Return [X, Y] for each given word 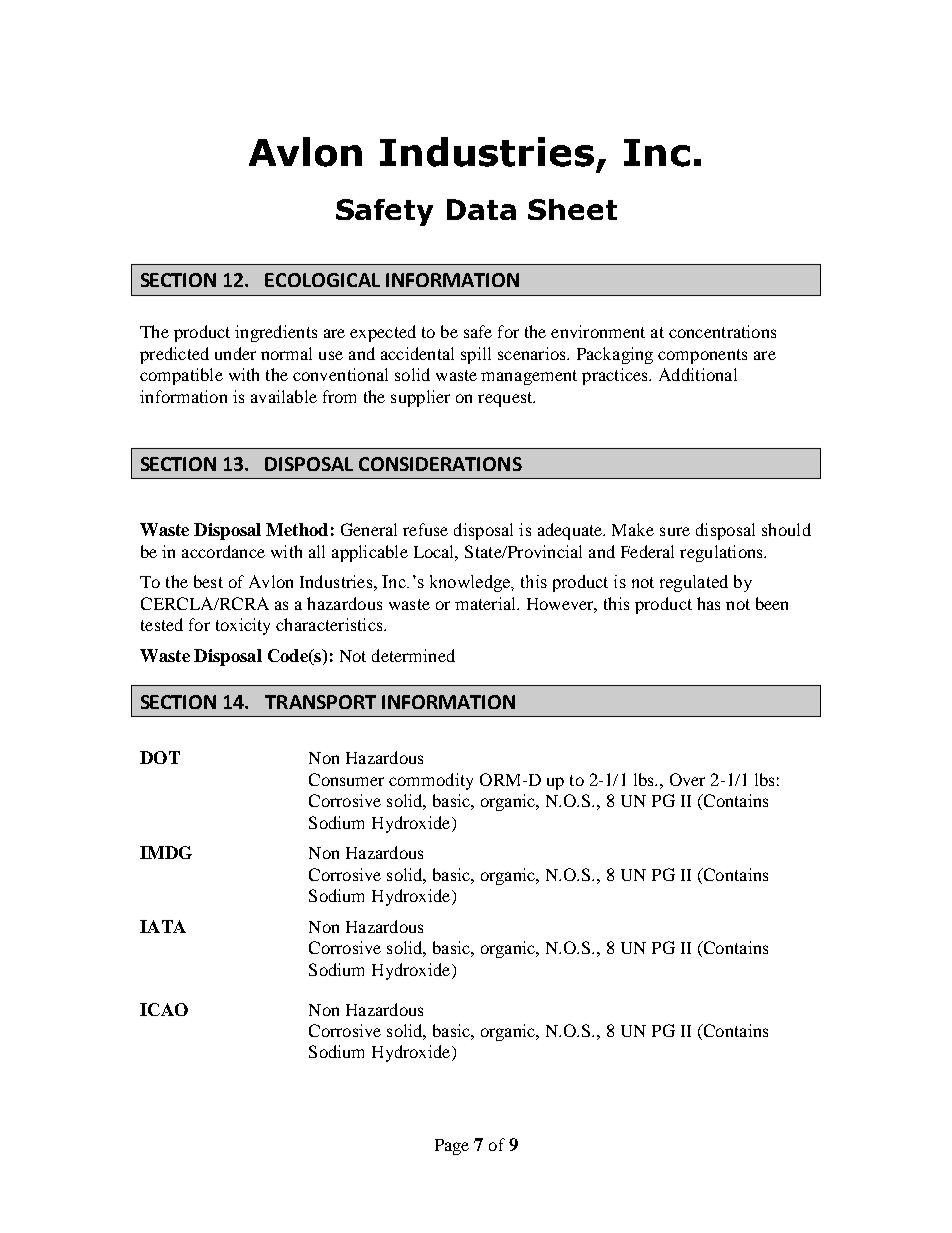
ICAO [164, 1009]
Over [687, 779]
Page [452, 1147]
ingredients [276, 333]
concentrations [722, 331]
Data [481, 209]
